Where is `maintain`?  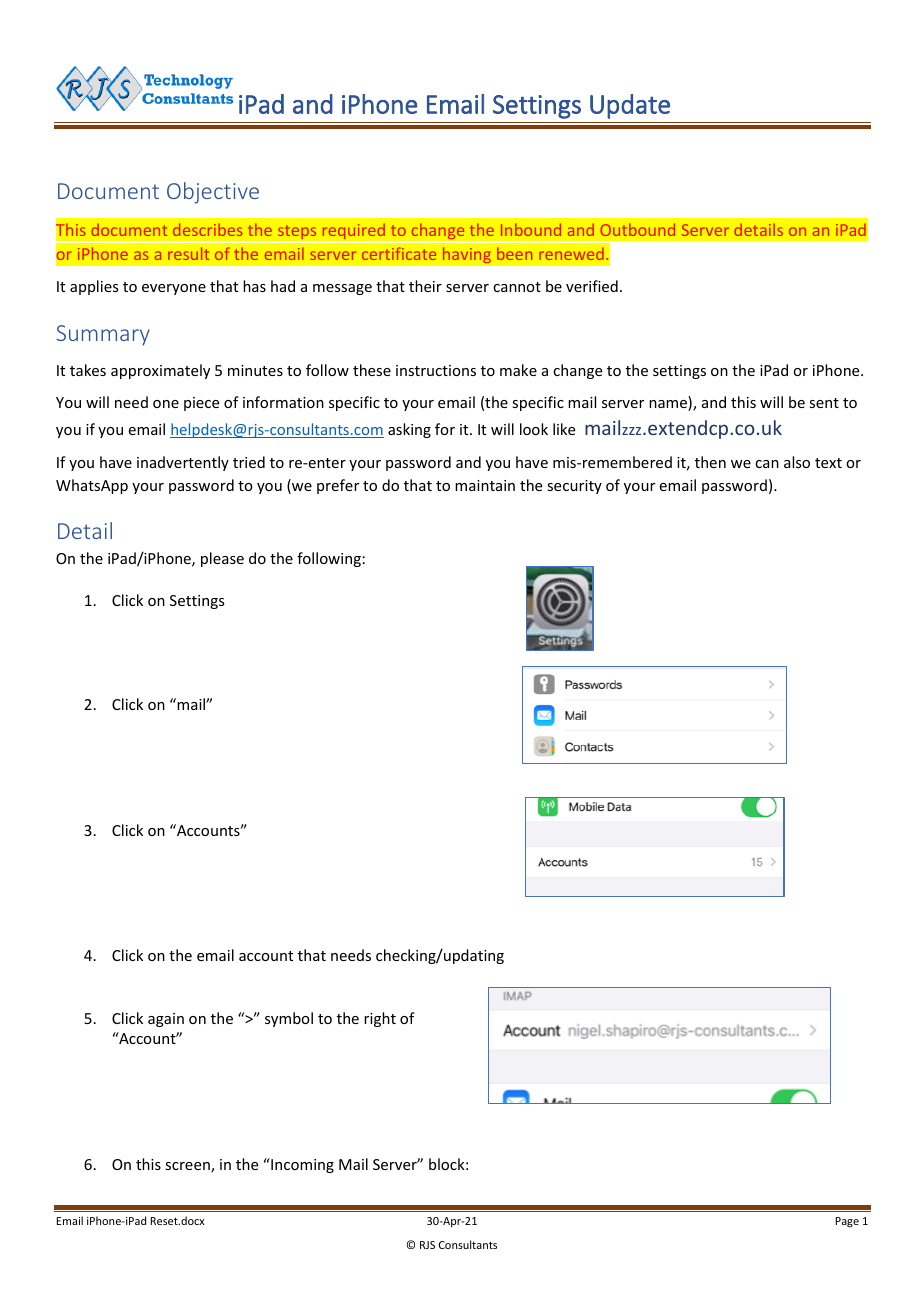 maintain is located at coordinates (485, 485).
